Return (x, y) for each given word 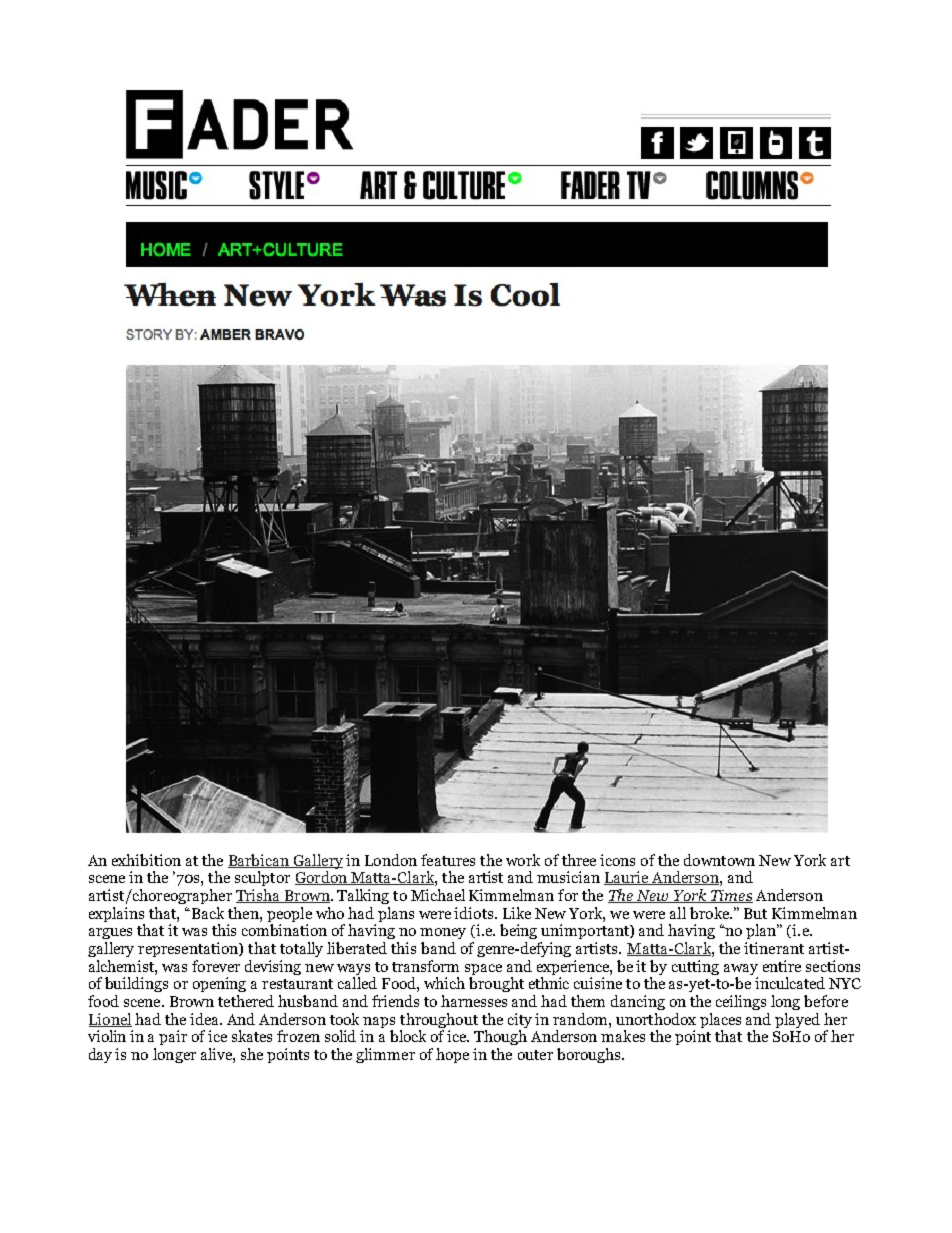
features (448, 860)
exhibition (146, 860)
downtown (719, 860)
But (755, 913)
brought (496, 984)
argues (110, 933)
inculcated (790, 983)
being (518, 931)
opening (219, 984)
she (252, 1054)
